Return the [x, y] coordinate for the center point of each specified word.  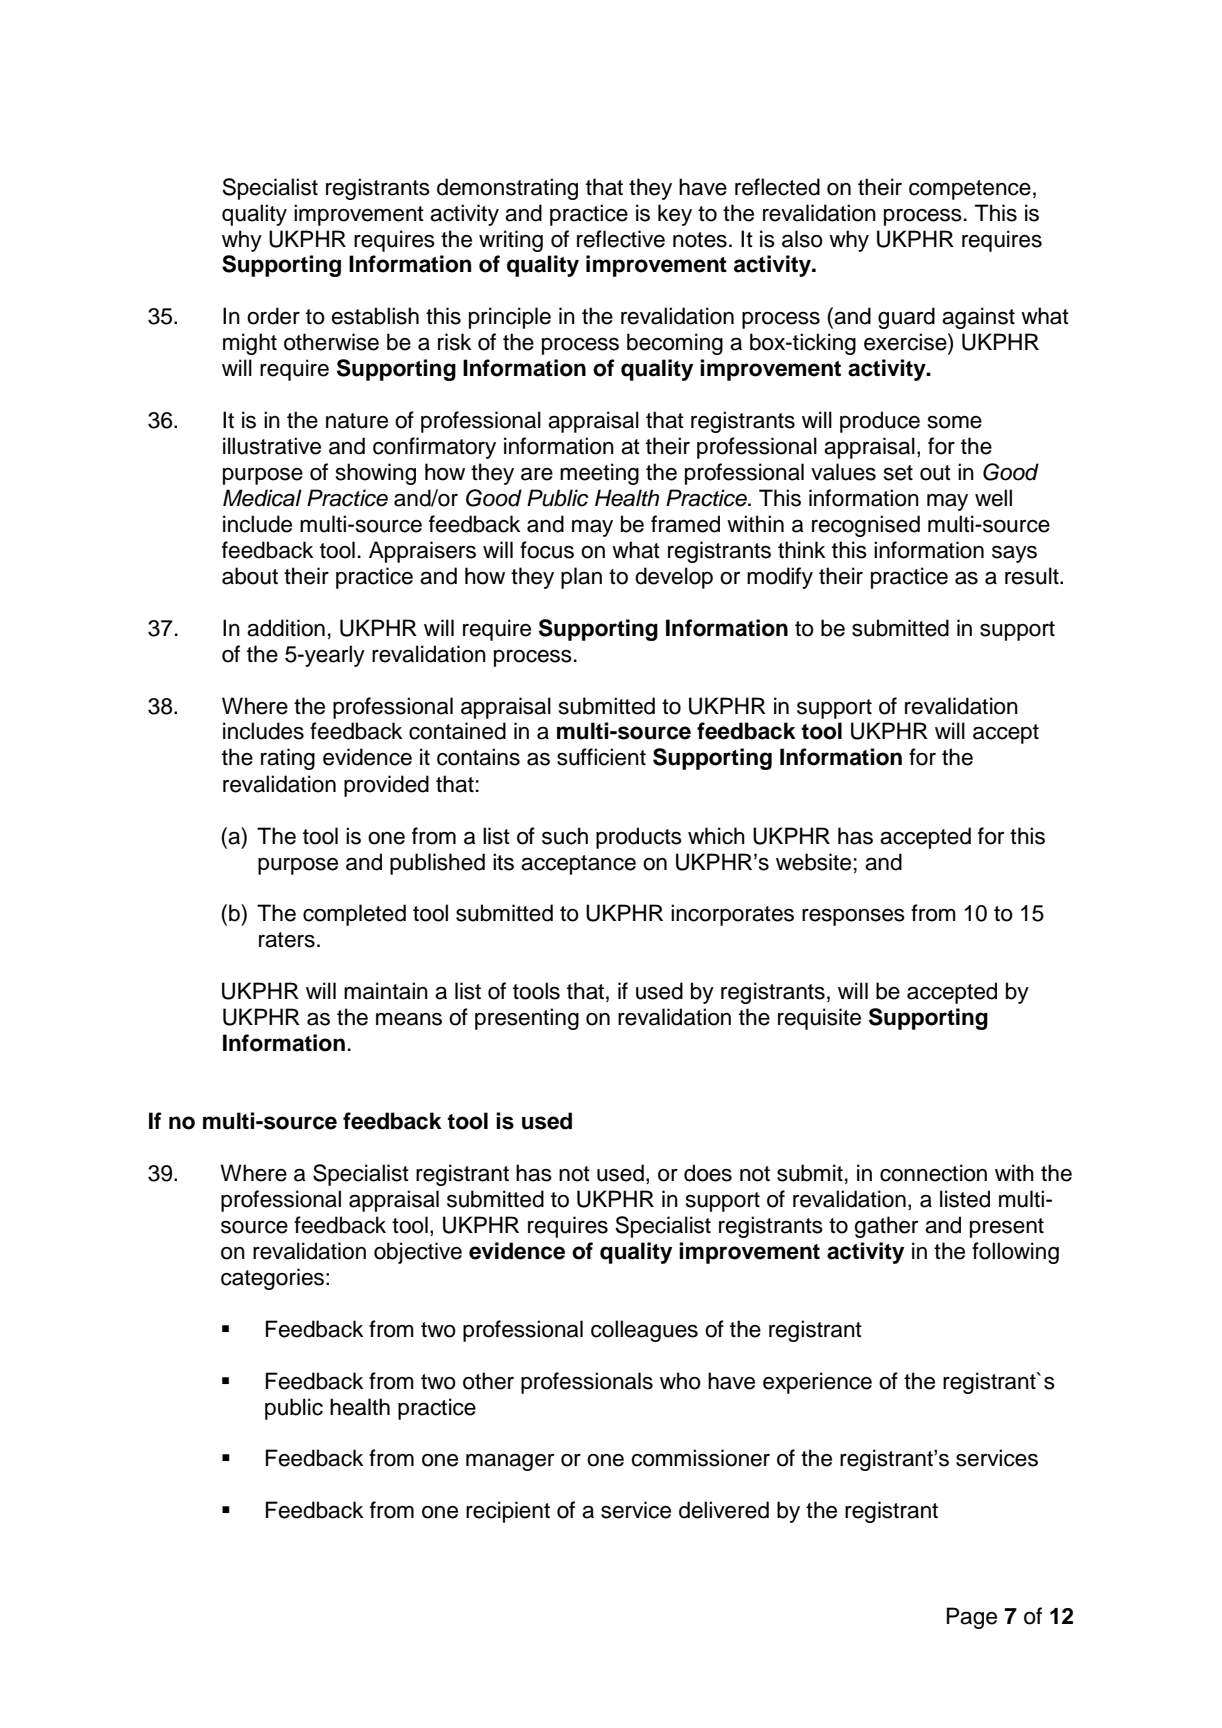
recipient [508, 1512]
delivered [724, 1510]
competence [970, 190]
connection [933, 1173]
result [1033, 576]
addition [286, 628]
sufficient [601, 757]
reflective [621, 239]
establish [375, 316]
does [708, 1173]
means [409, 1019]
